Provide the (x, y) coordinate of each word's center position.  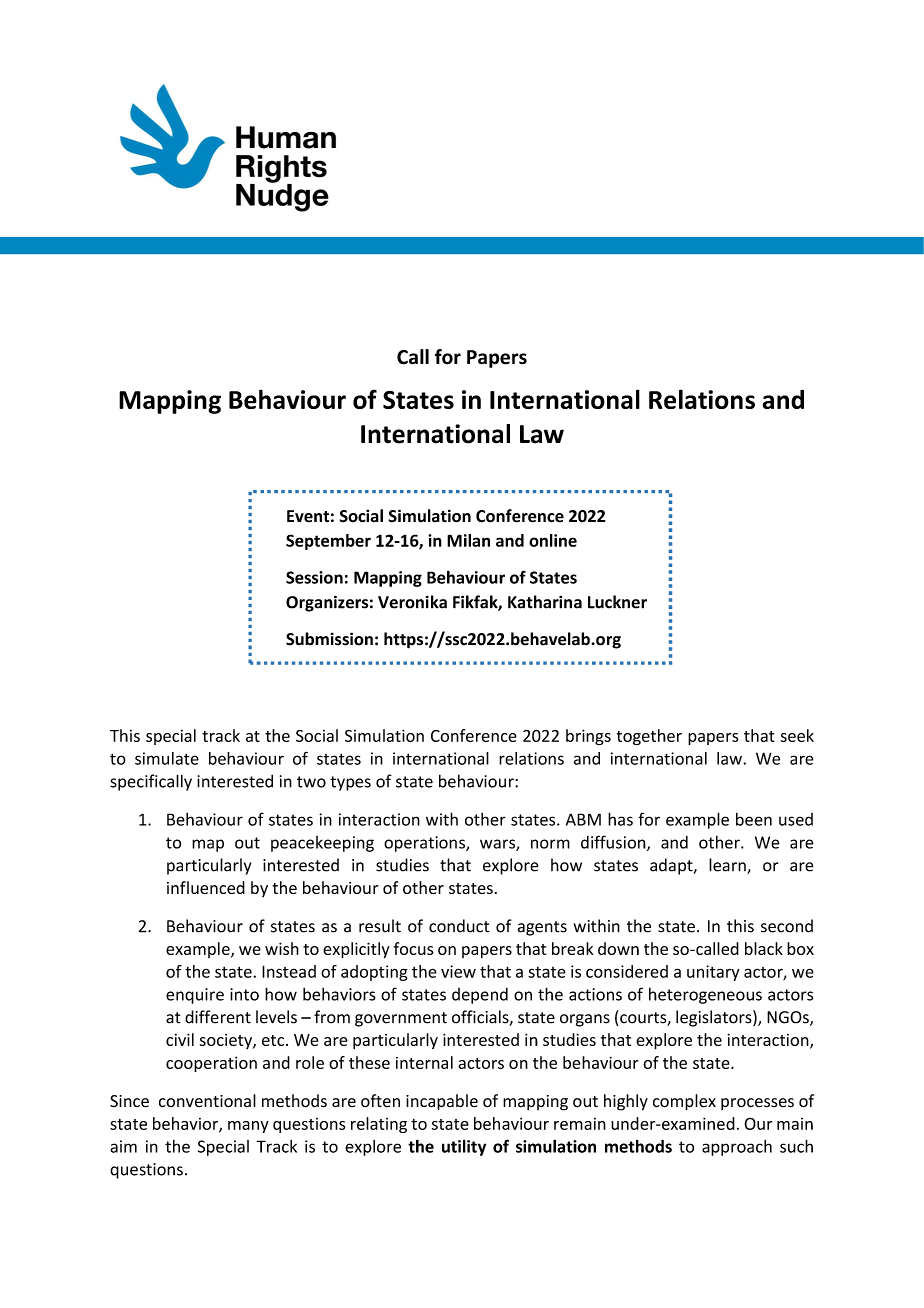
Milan (468, 540)
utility (464, 1148)
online (553, 540)
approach (737, 1148)
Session (314, 577)
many (248, 1127)
